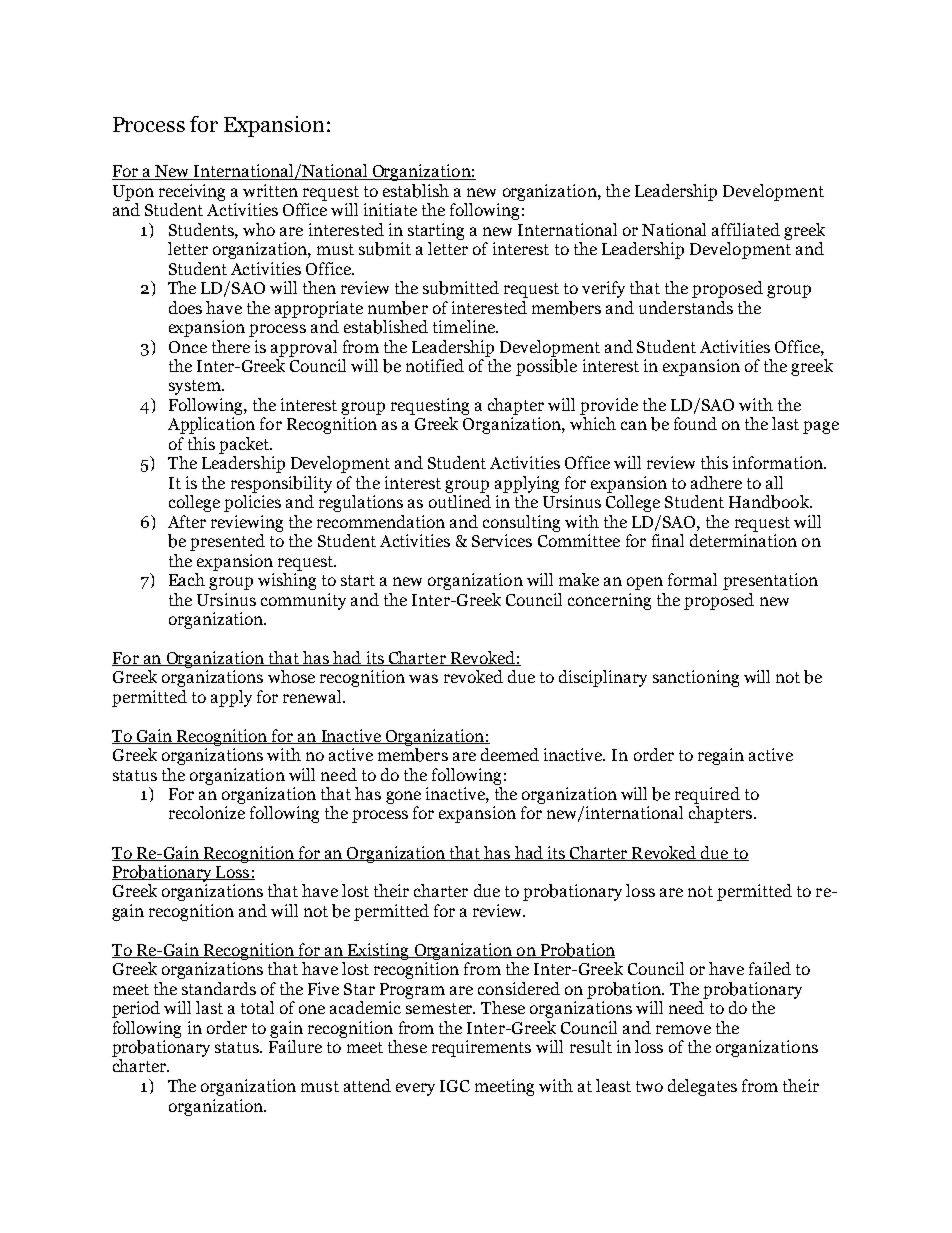 Image resolution: width=952 pixels, height=1233 pixels. What do you see at coordinates (378, 951) in the screenshot?
I see `Existing` at bounding box center [378, 951].
